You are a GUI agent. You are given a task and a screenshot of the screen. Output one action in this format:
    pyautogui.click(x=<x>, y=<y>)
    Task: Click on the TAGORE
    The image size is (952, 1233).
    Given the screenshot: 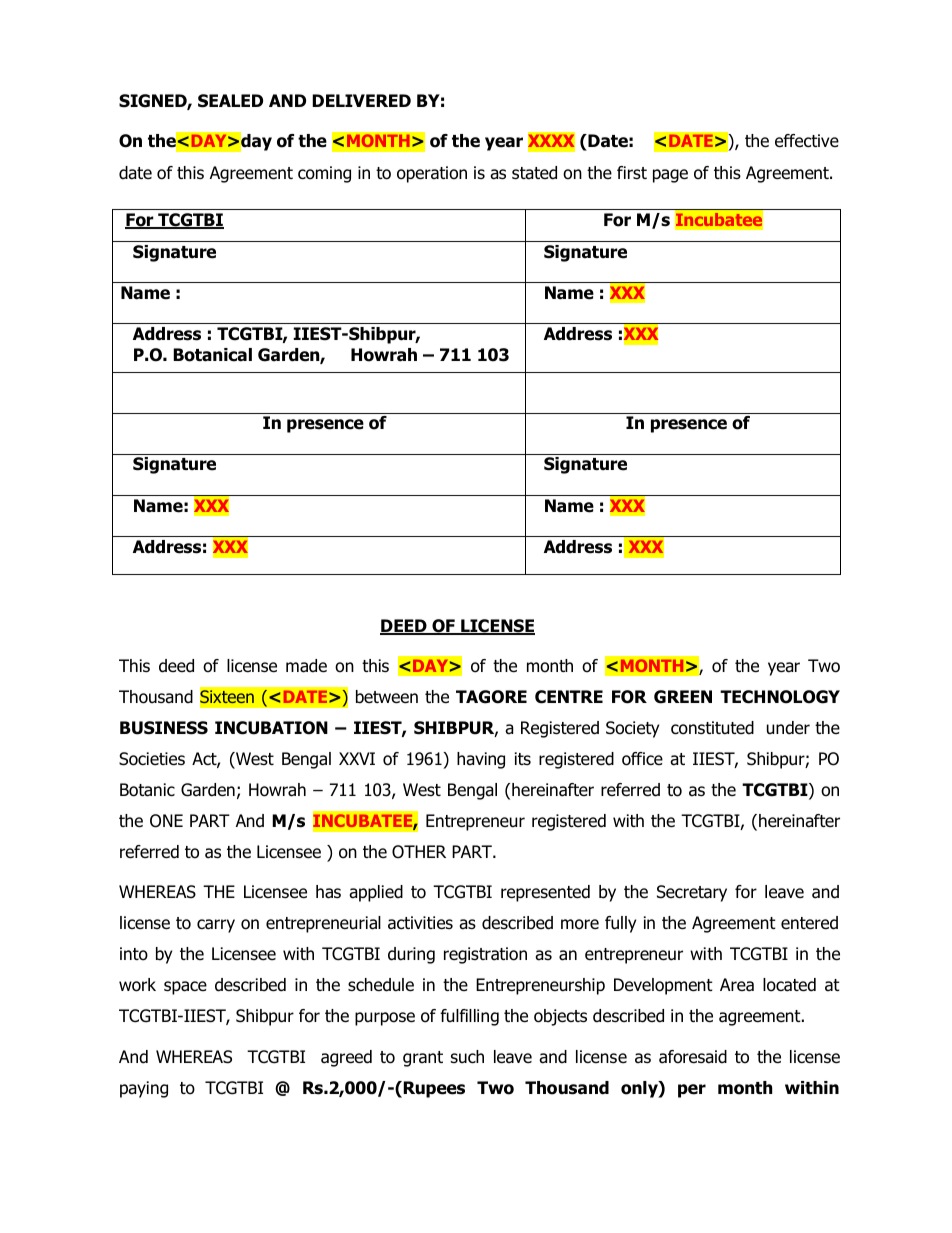 What is the action you would take?
    pyautogui.click(x=491, y=697)
